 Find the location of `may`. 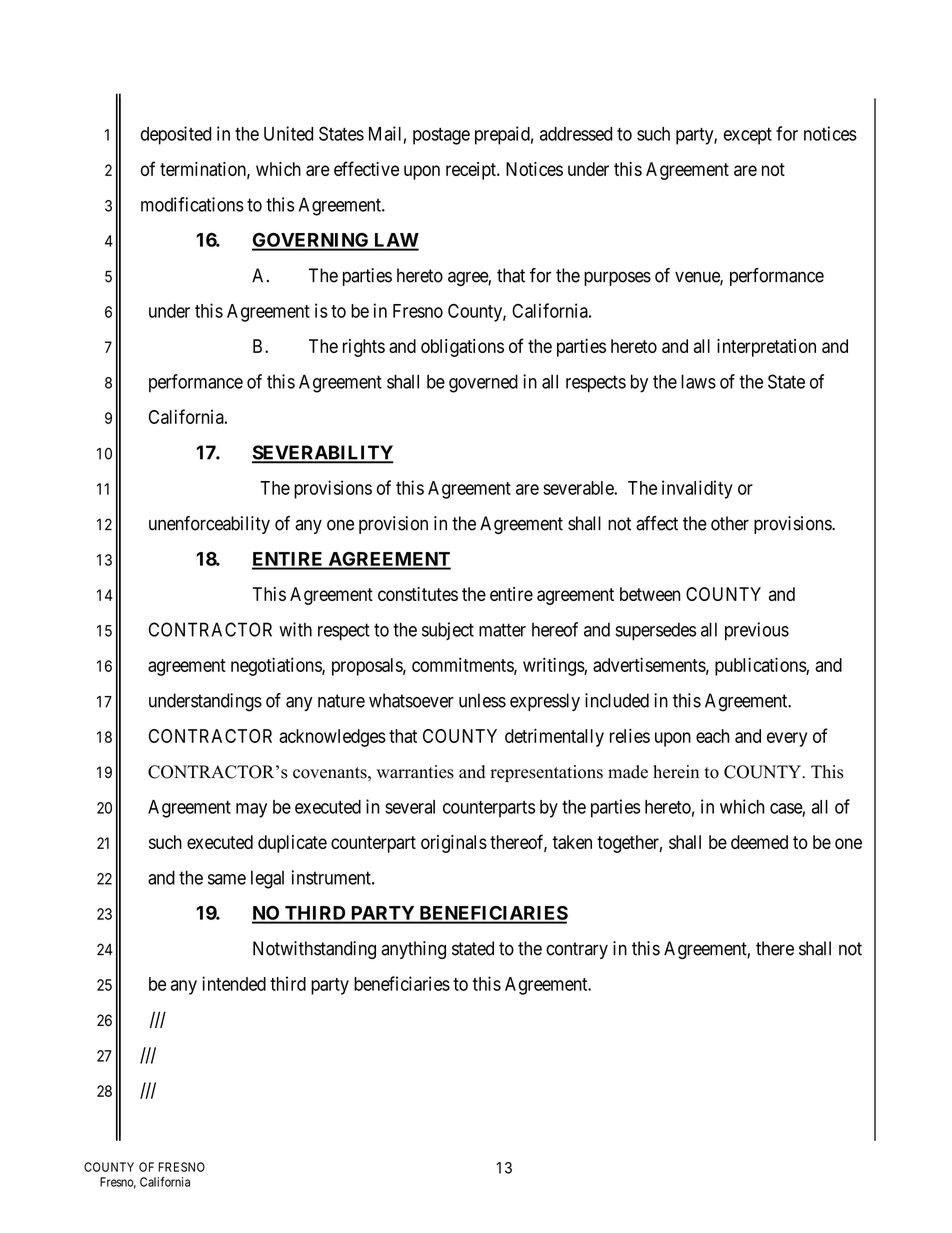

may is located at coordinates (251, 810).
